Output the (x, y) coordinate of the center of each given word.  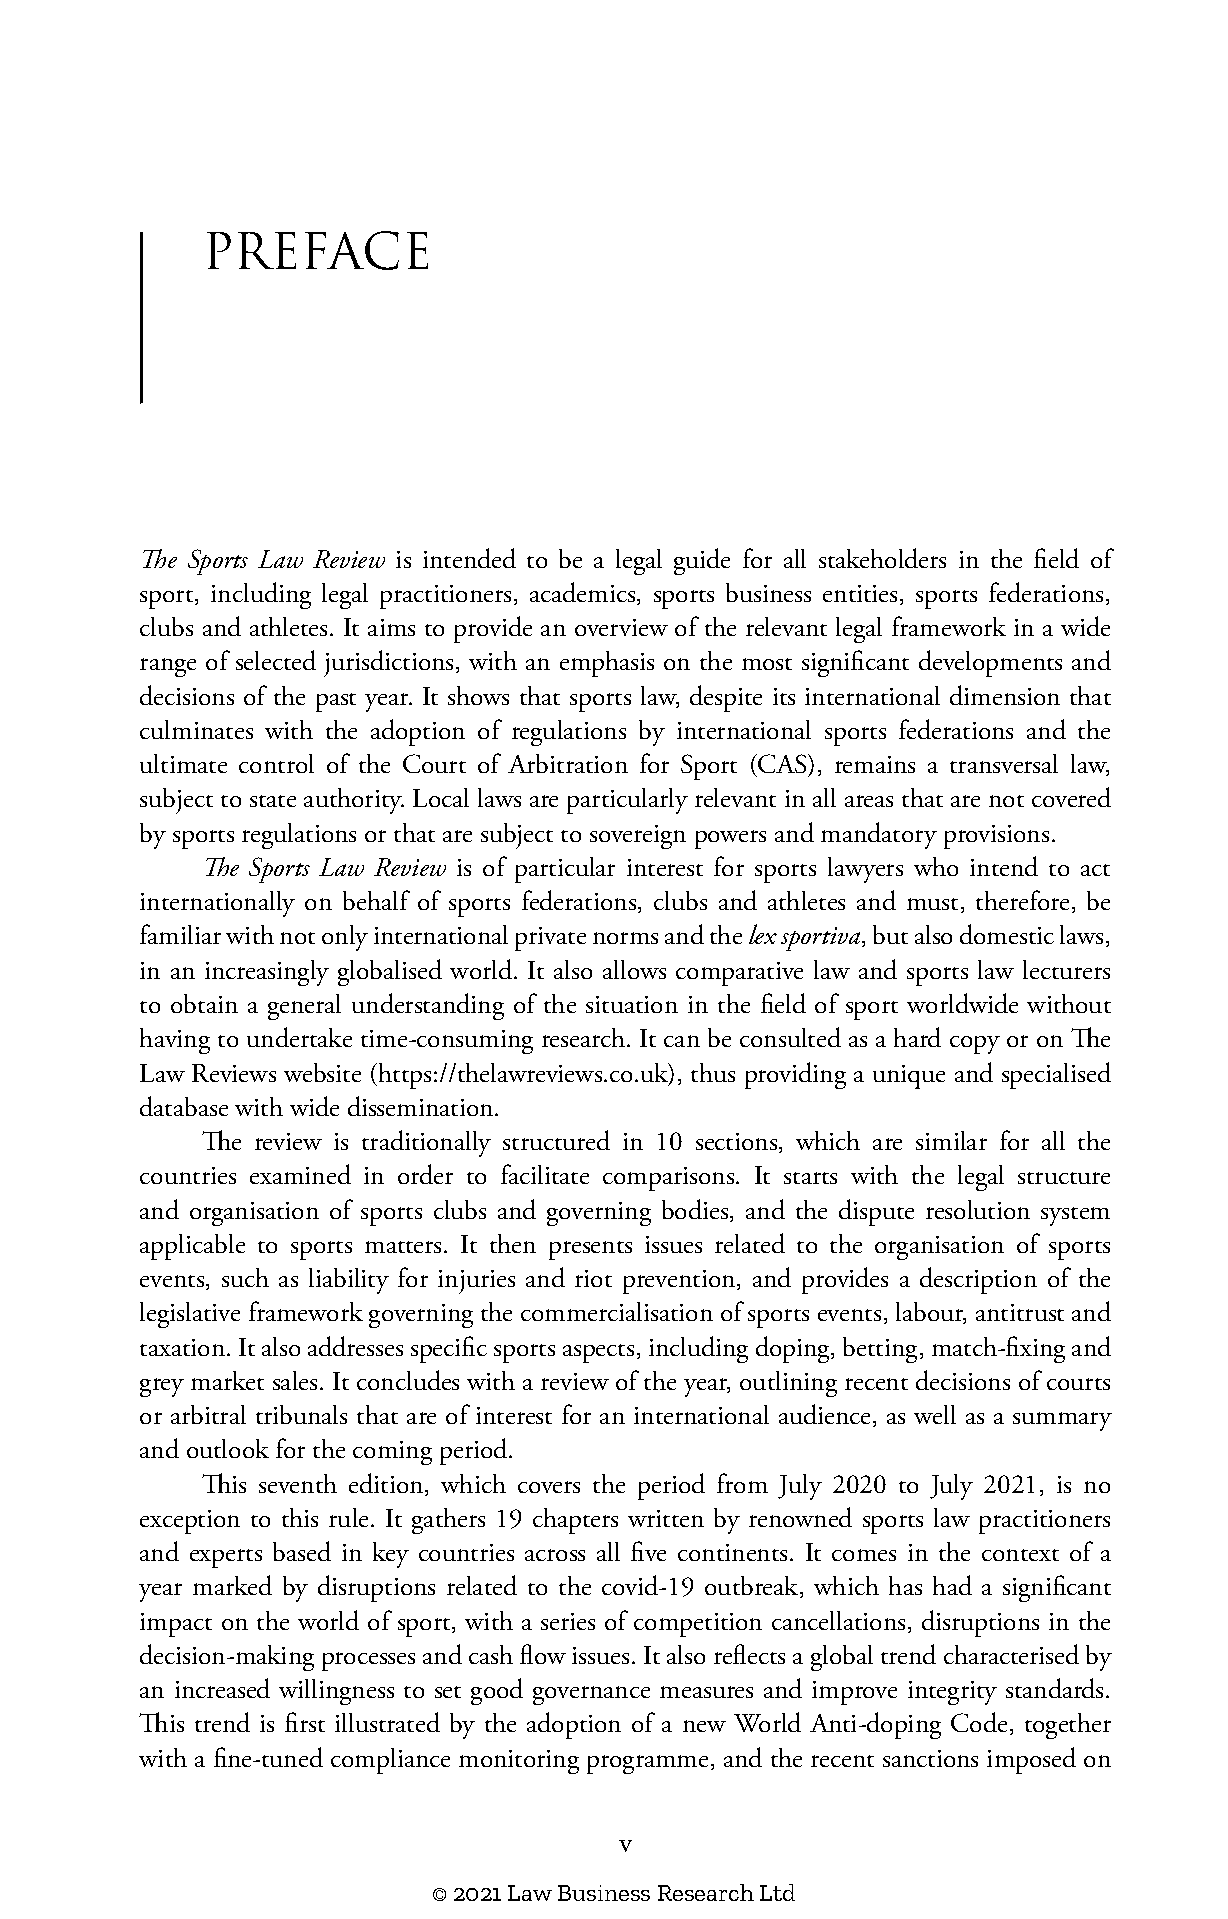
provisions (996, 837)
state (273, 801)
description (978, 1280)
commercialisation (617, 1311)
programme (647, 1764)
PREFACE (317, 250)
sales (295, 1380)
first (305, 1722)
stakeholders (882, 558)
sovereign (638, 837)
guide (702, 561)
